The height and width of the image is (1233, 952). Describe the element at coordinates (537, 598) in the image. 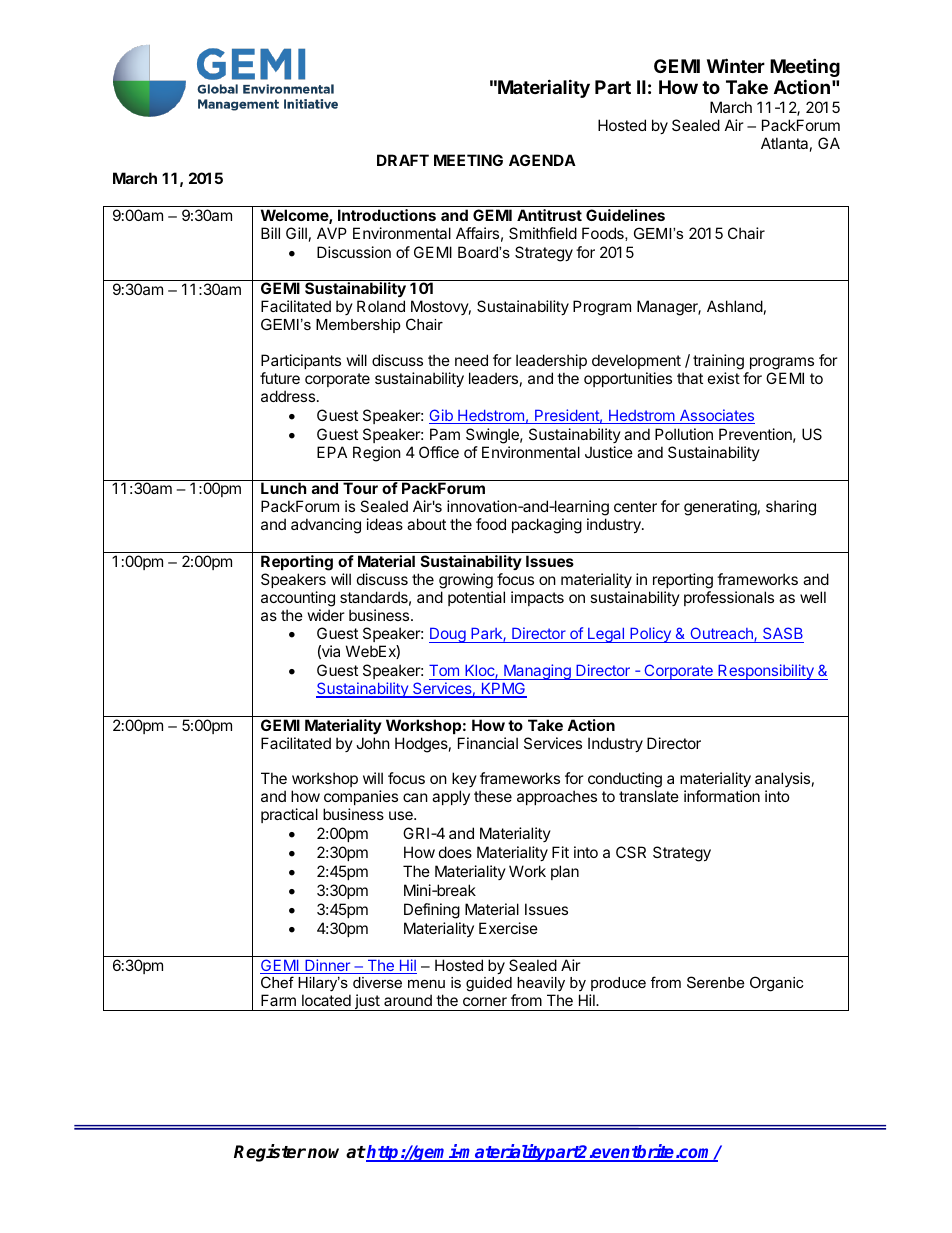

I see `impacts` at that location.
